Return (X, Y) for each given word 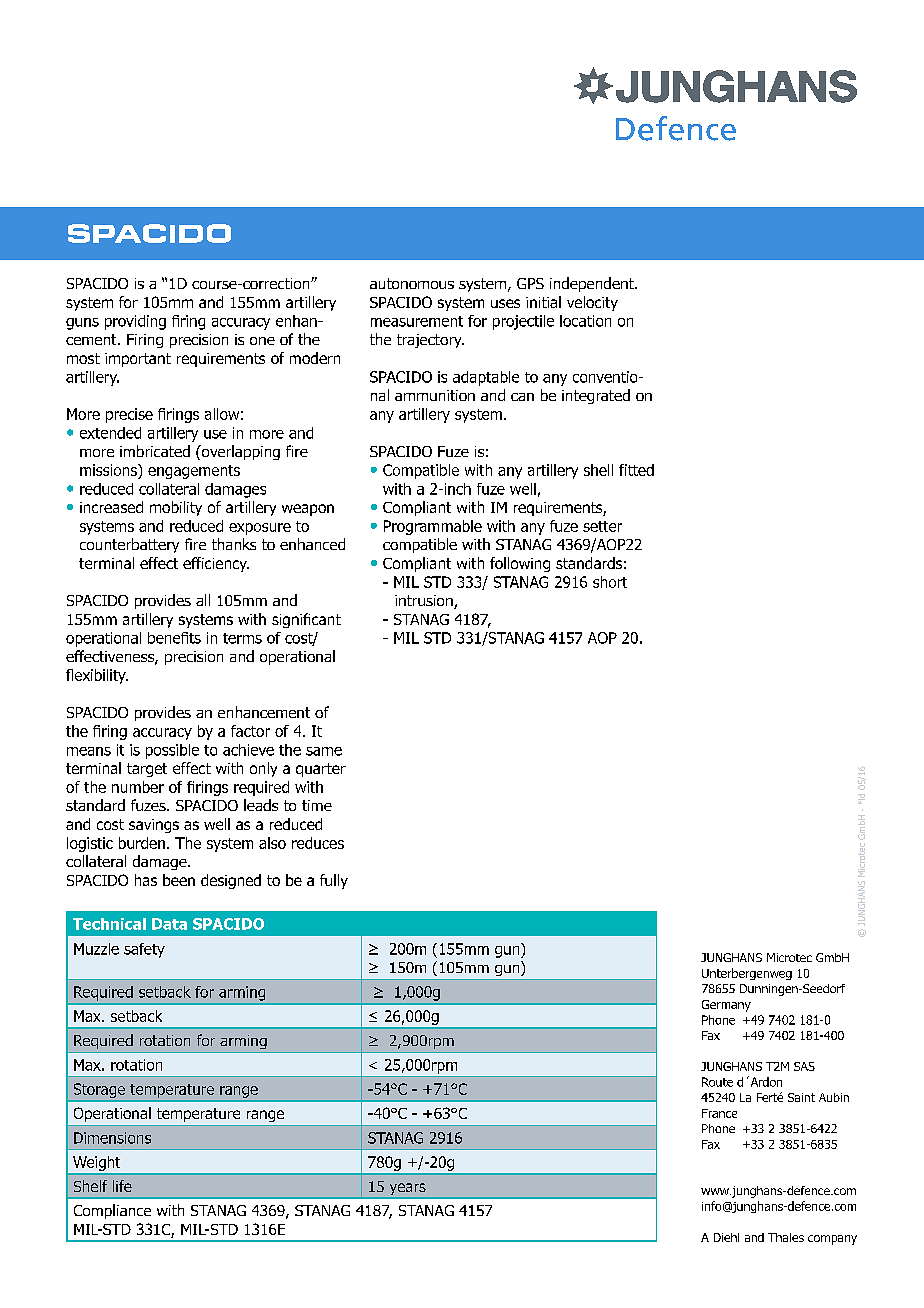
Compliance (112, 1211)
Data (169, 924)
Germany (726, 1006)
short (610, 582)
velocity (592, 303)
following (520, 564)
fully (334, 881)
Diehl (726, 1237)
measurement (417, 321)
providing (135, 322)
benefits (174, 638)
